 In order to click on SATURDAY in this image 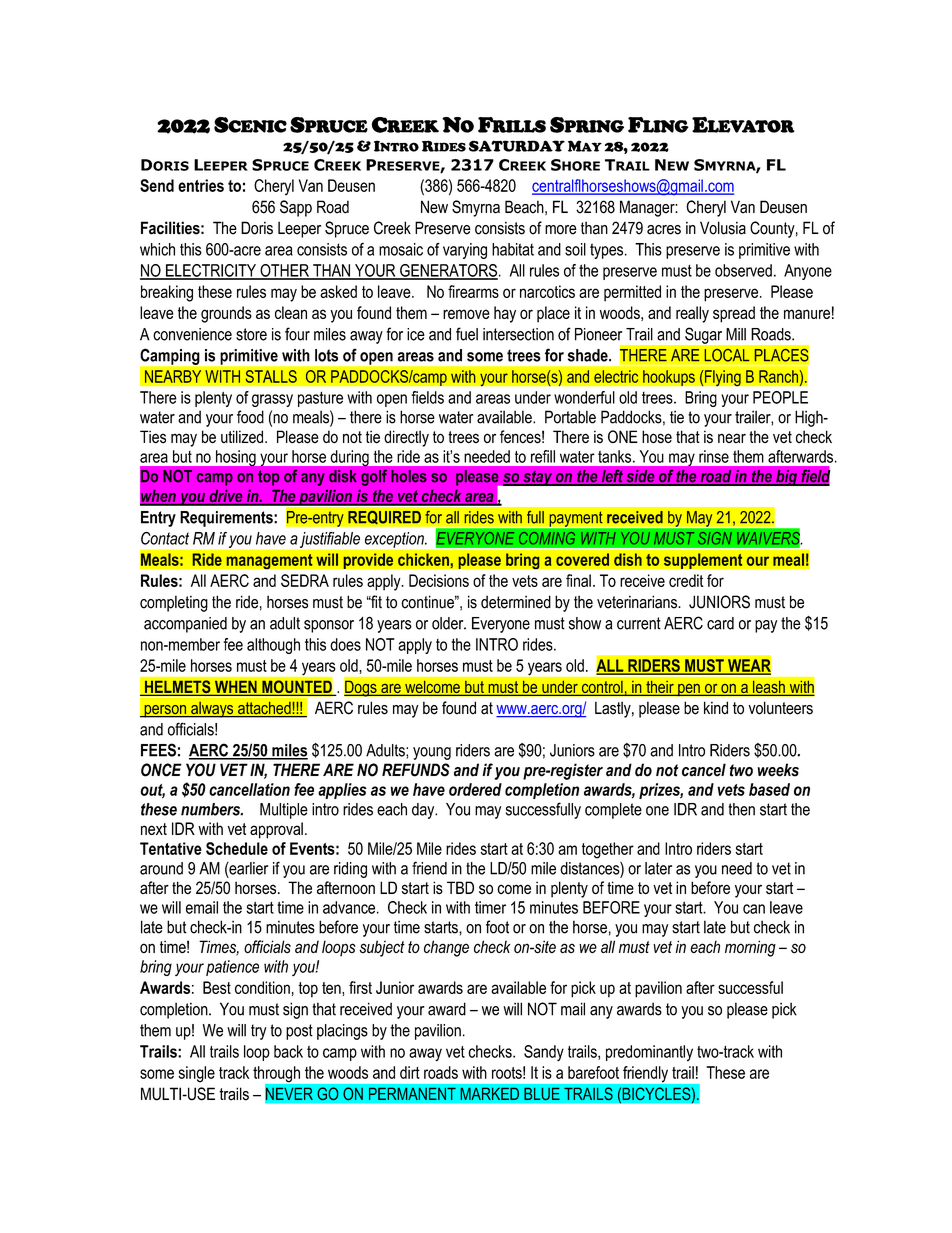, I will do `click(517, 146)`.
